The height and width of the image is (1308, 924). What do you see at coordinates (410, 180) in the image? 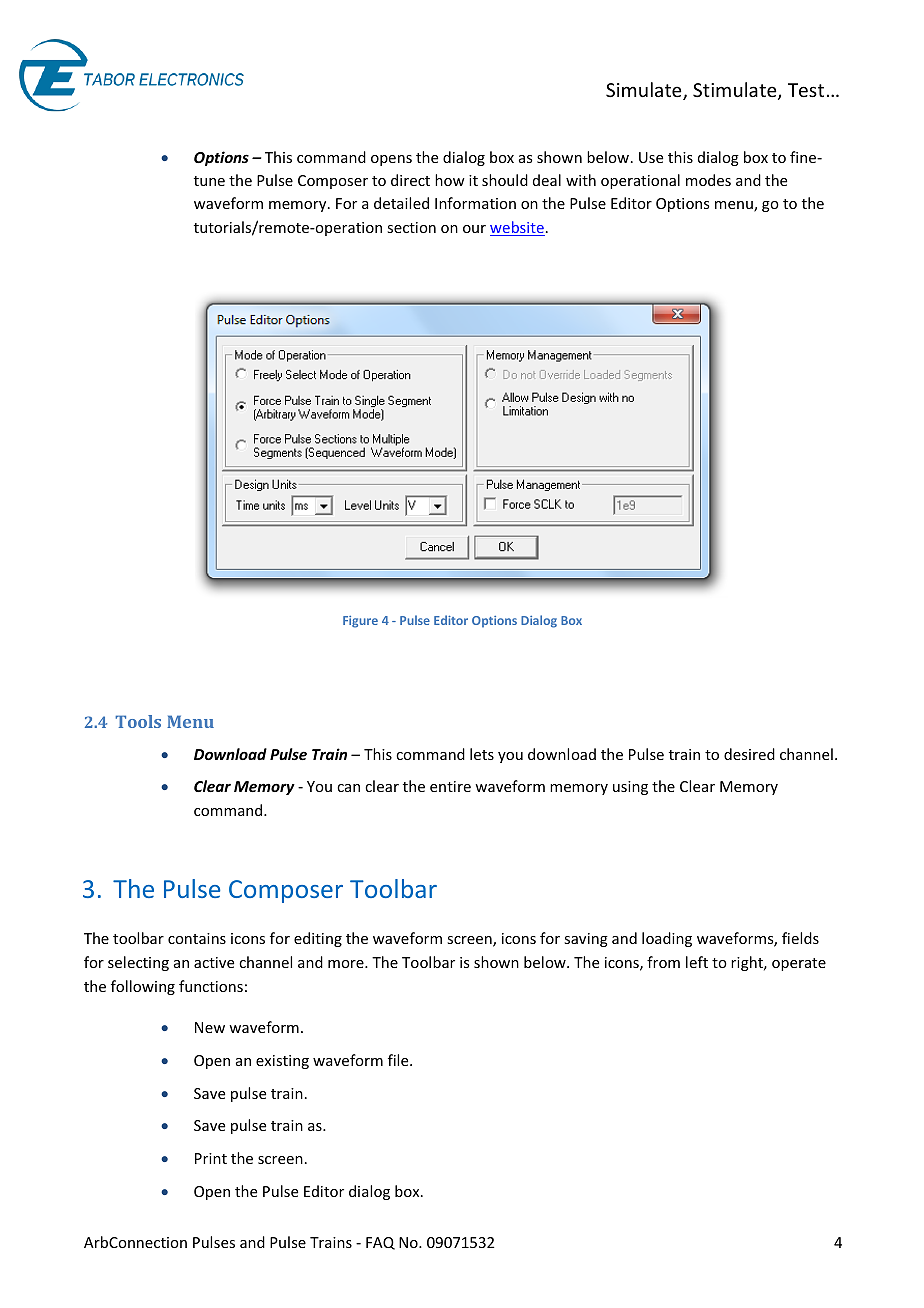
I see `direct` at bounding box center [410, 180].
